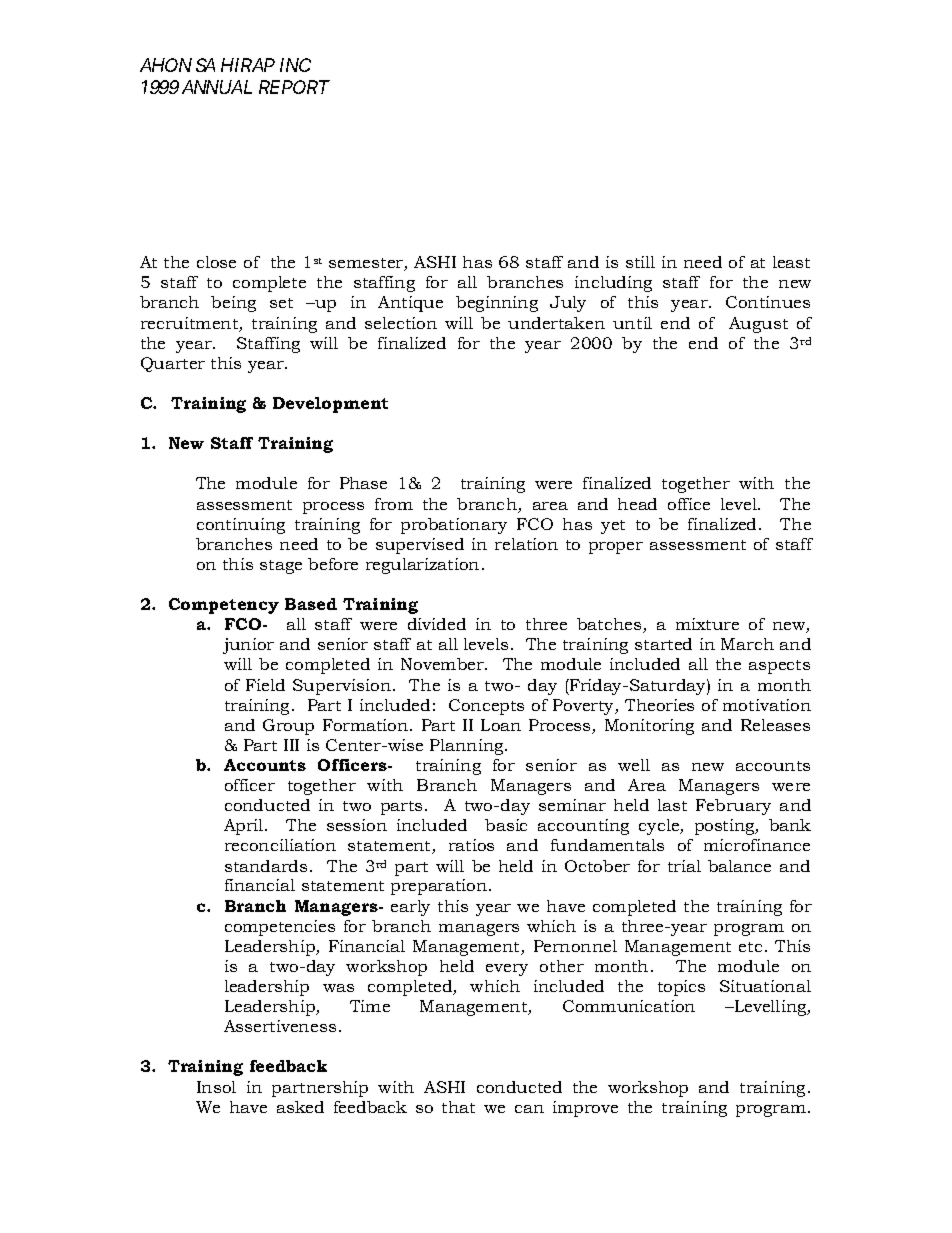  What do you see at coordinates (291, 745) in the screenshot?
I see `III` at bounding box center [291, 745].
